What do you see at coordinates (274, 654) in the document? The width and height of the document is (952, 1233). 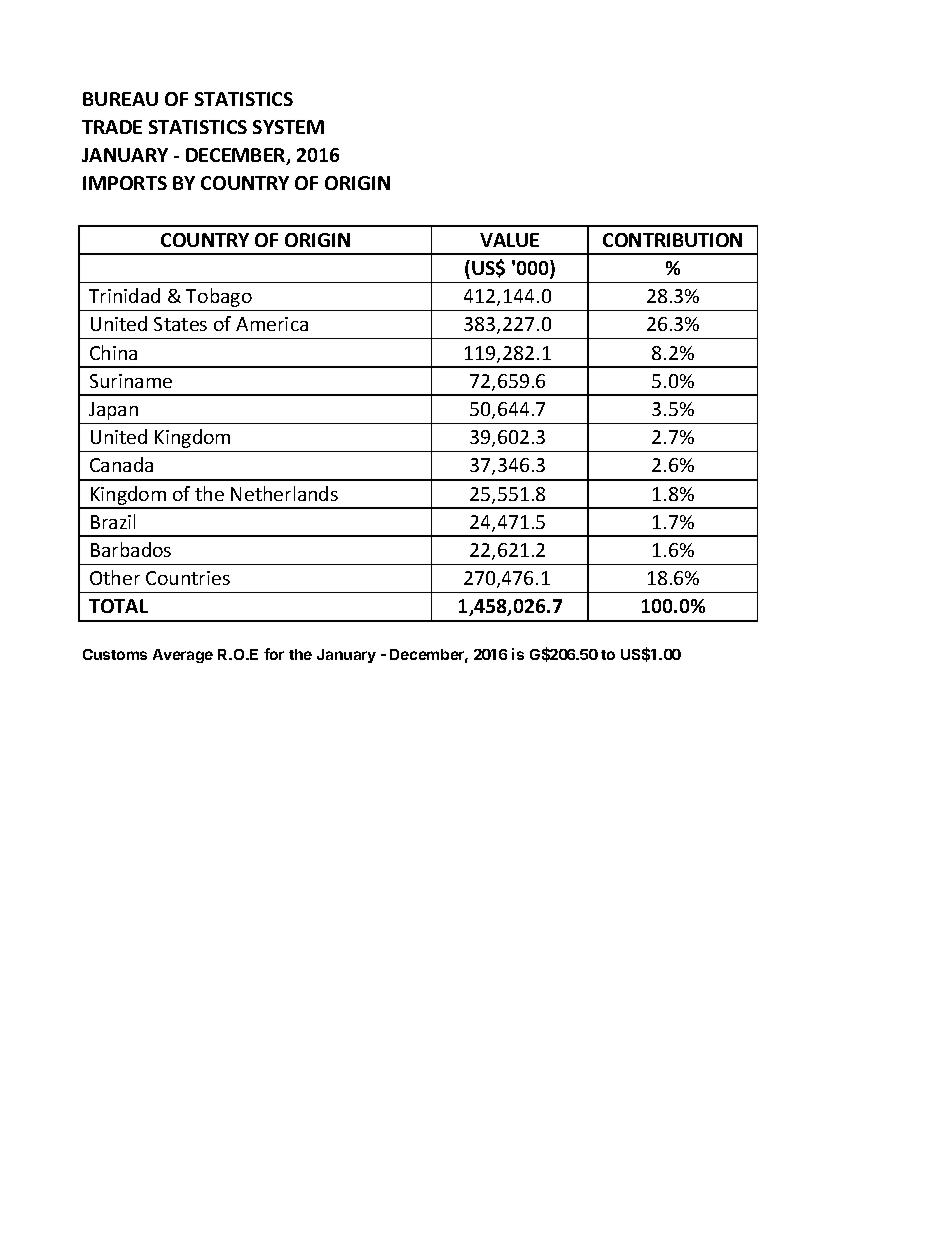 I see `for` at bounding box center [274, 654].
